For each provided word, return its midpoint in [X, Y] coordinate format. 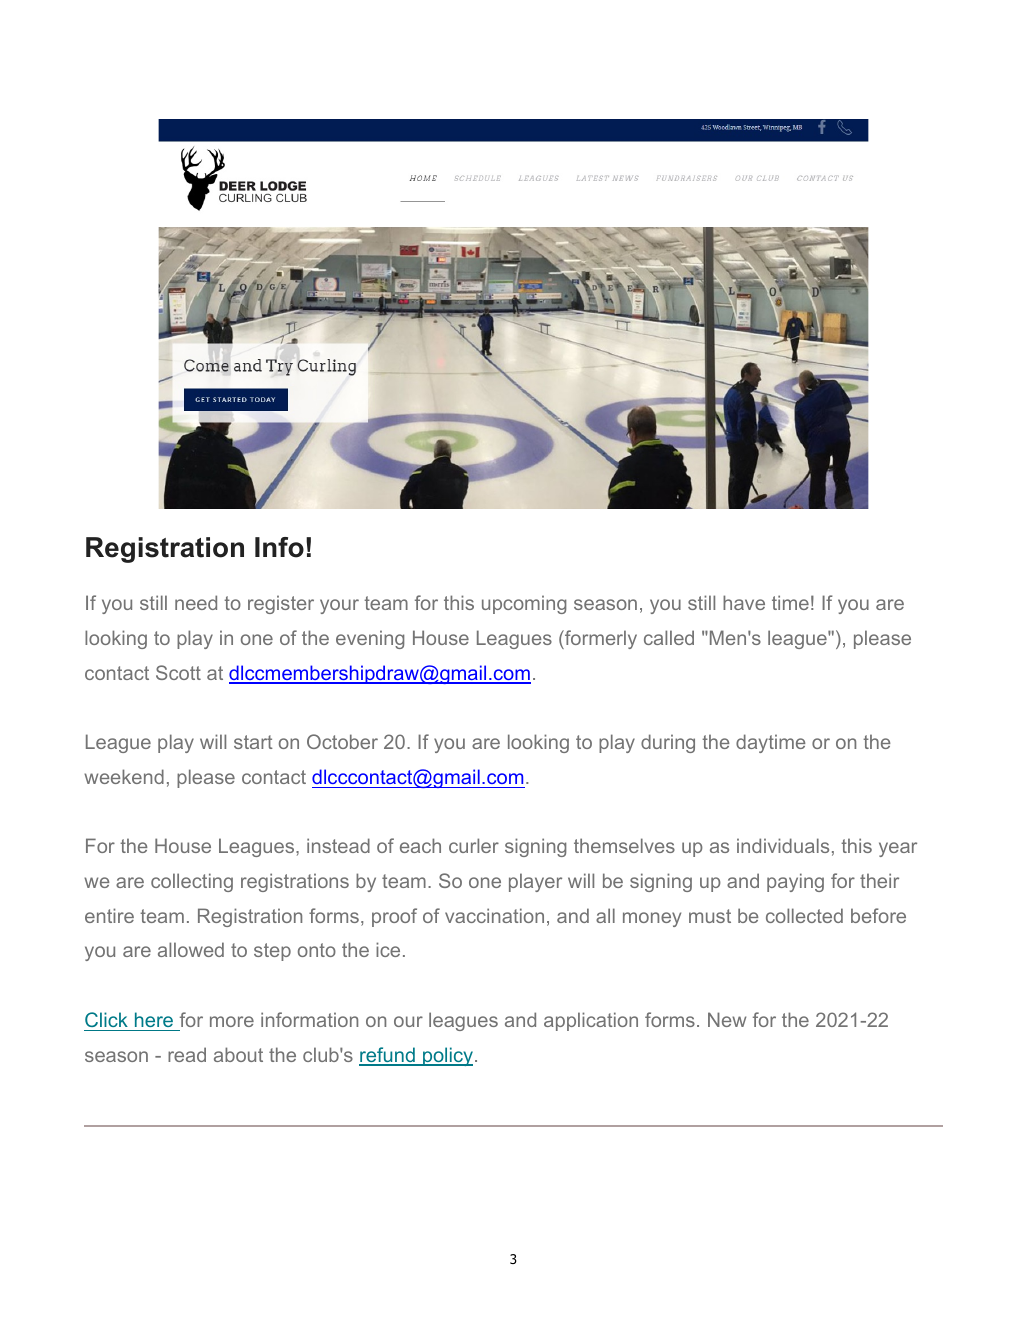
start [253, 742]
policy [448, 1056]
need [196, 602]
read [187, 1054]
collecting [192, 882]
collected [804, 915]
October [342, 741]
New [727, 1019]
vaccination [494, 915]
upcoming [524, 604]
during [668, 743]
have [744, 602]
